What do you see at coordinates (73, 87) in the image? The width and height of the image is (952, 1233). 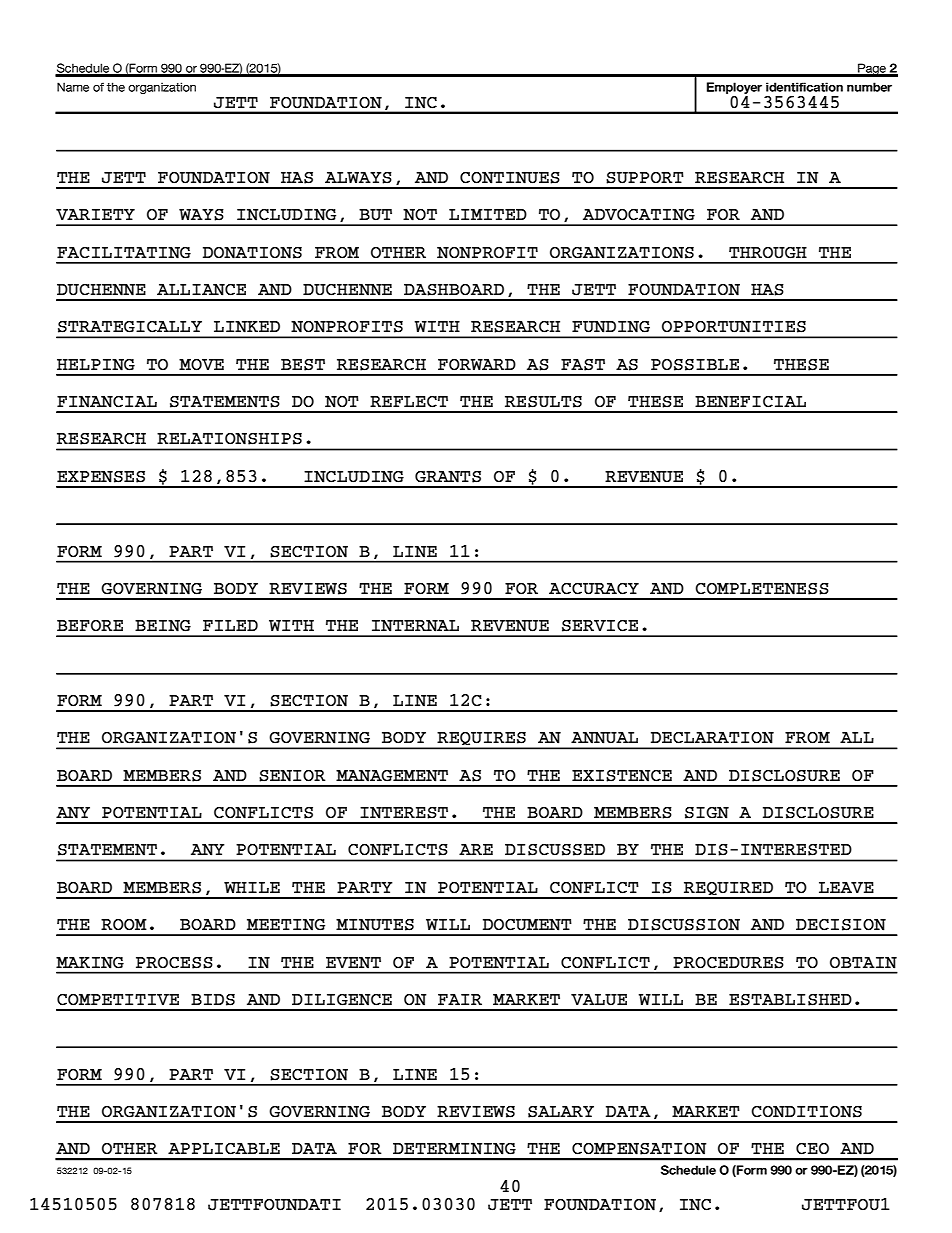 I see `Name` at bounding box center [73, 87].
